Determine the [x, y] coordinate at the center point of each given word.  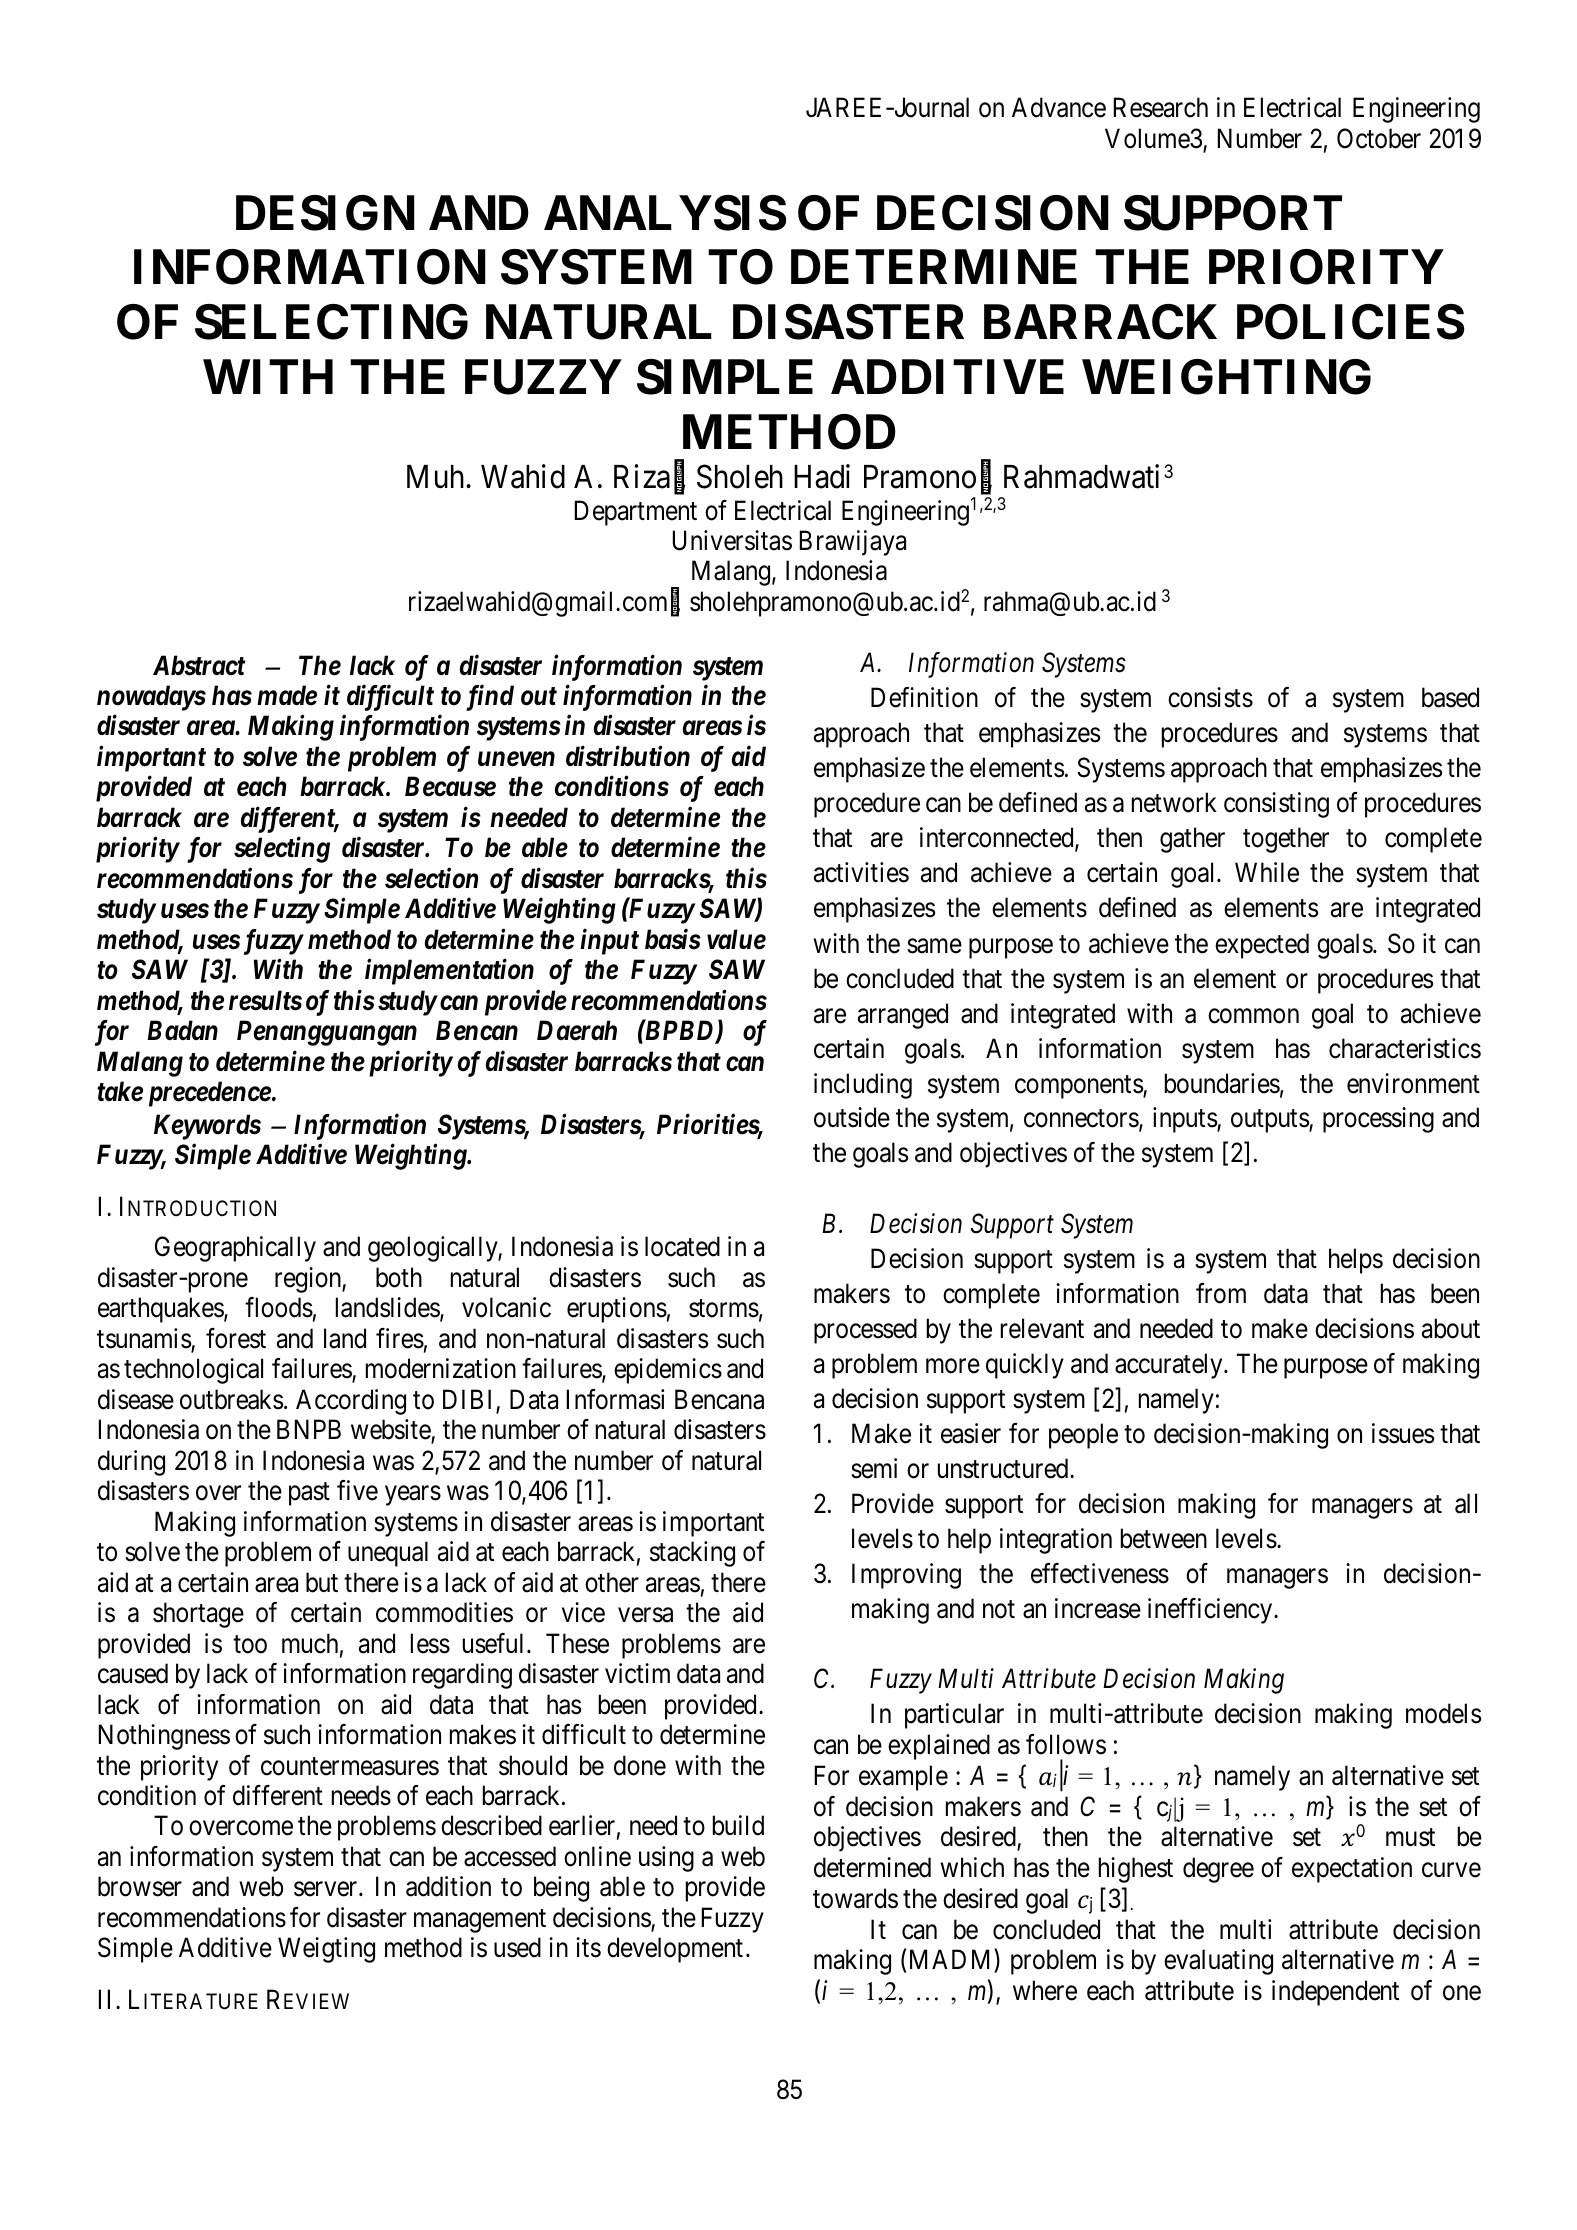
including [863, 1086]
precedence [210, 1094]
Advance [1059, 107]
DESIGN [325, 213]
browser [140, 1886]
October [1379, 138]
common [1253, 1016]
